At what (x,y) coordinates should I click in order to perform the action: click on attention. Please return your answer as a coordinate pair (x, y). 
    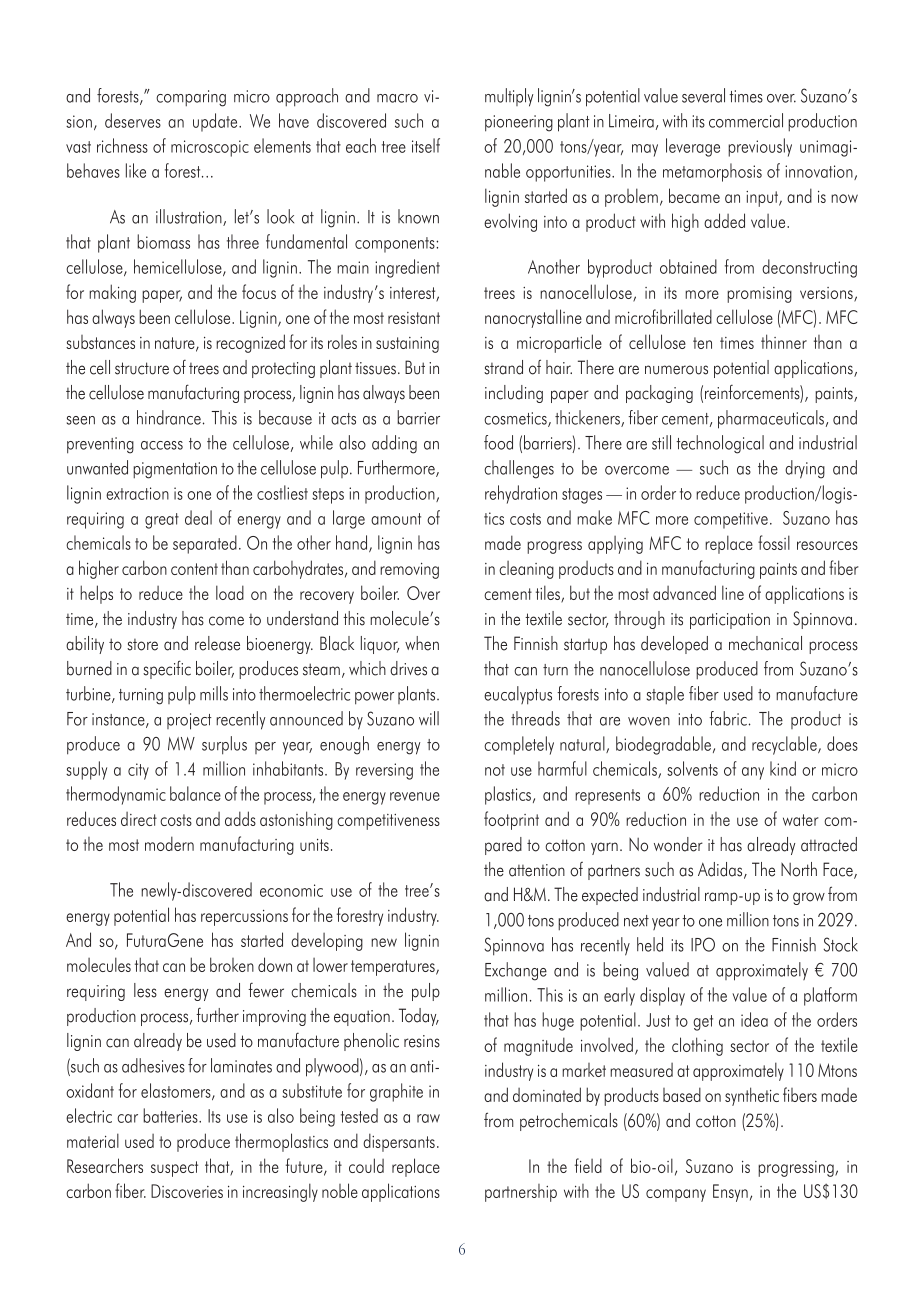
    Looking at the image, I should click on (537, 870).
